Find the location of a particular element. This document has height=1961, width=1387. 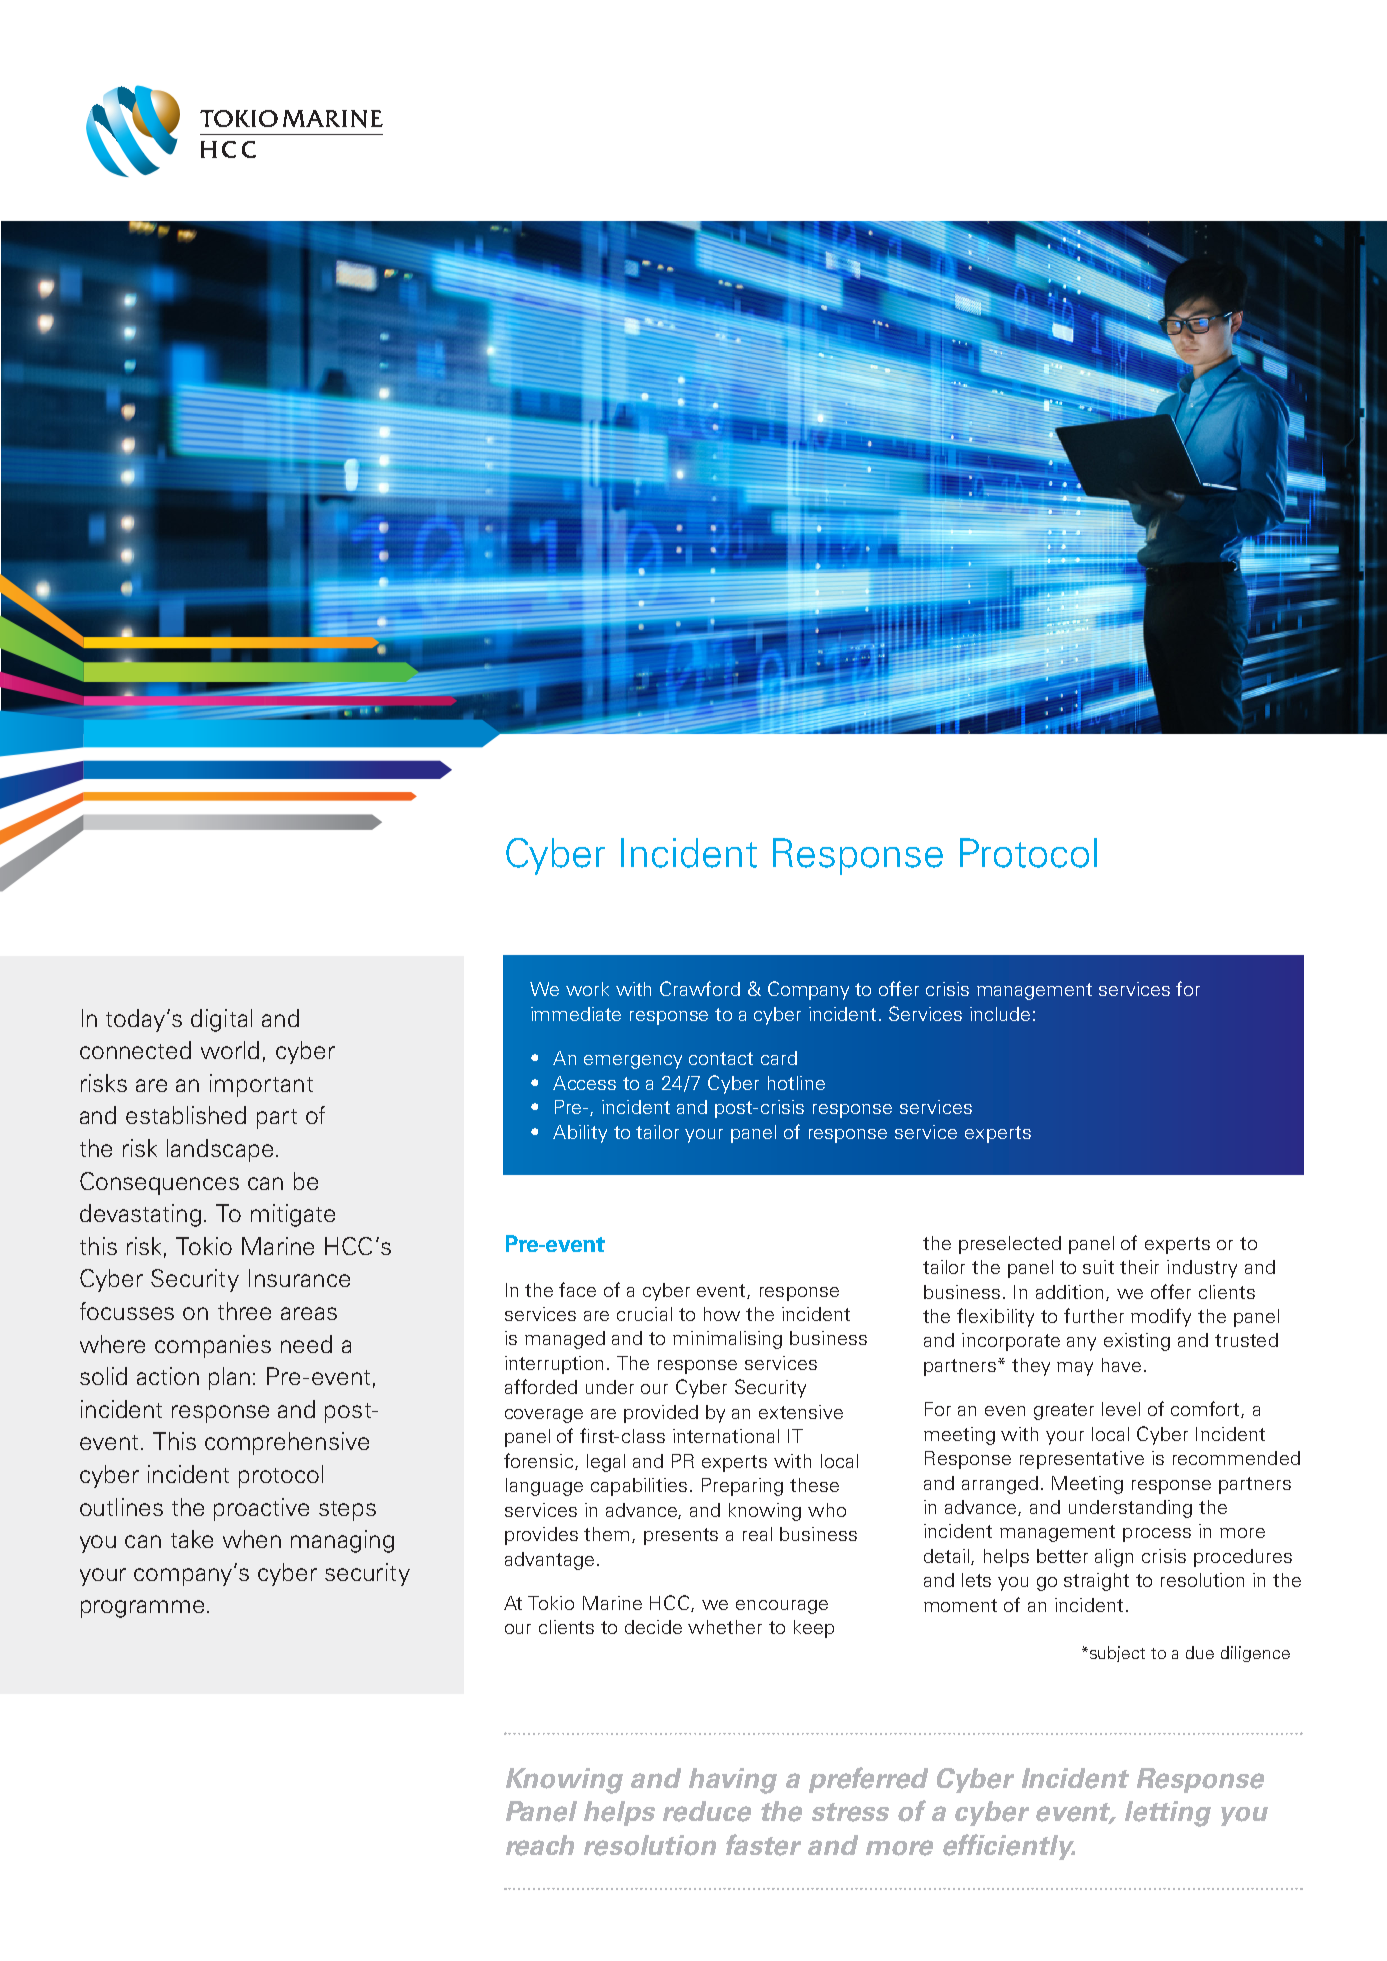

include is located at coordinates (1000, 1014).
